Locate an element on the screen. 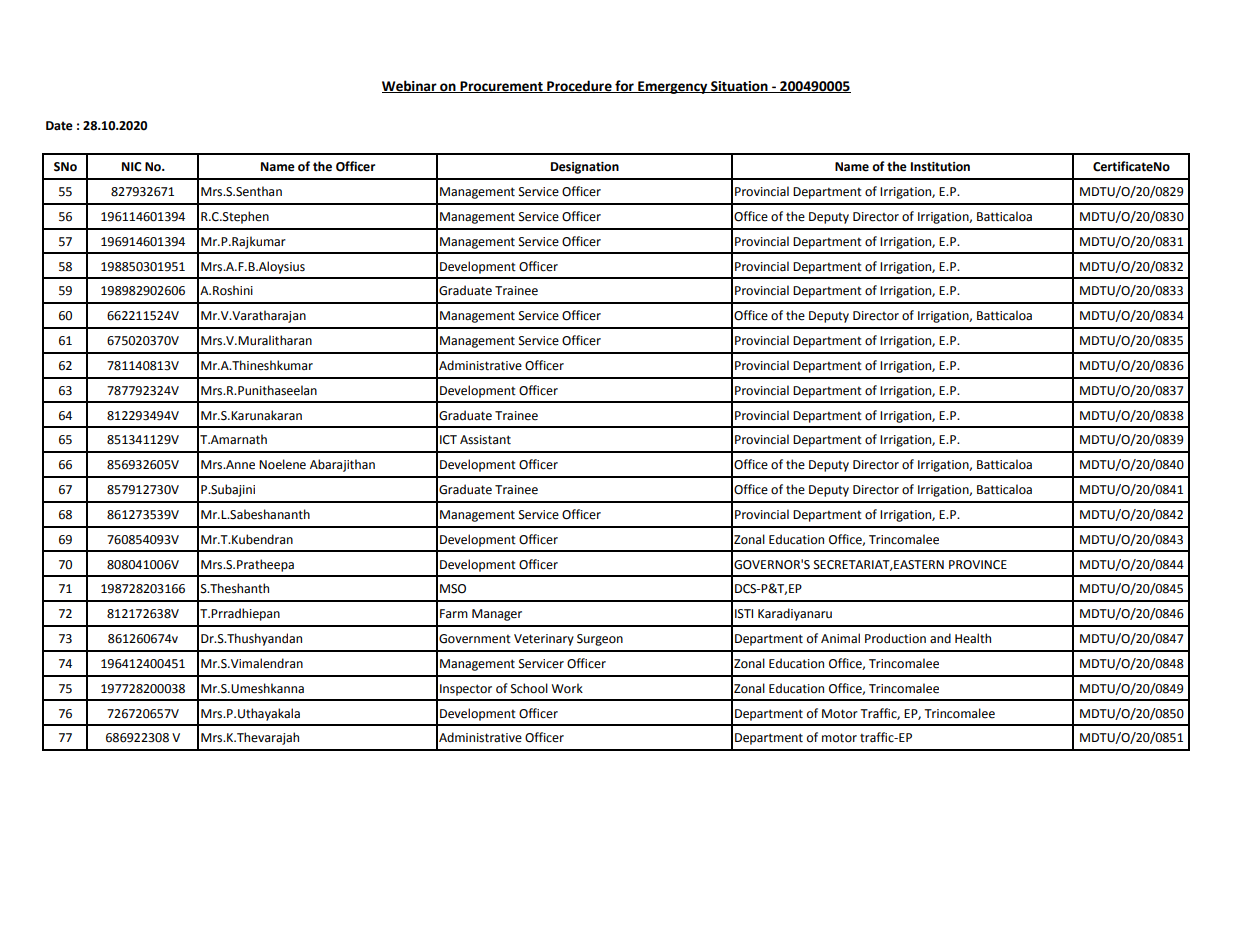  Assistant is located at coordinates (485, 440).
